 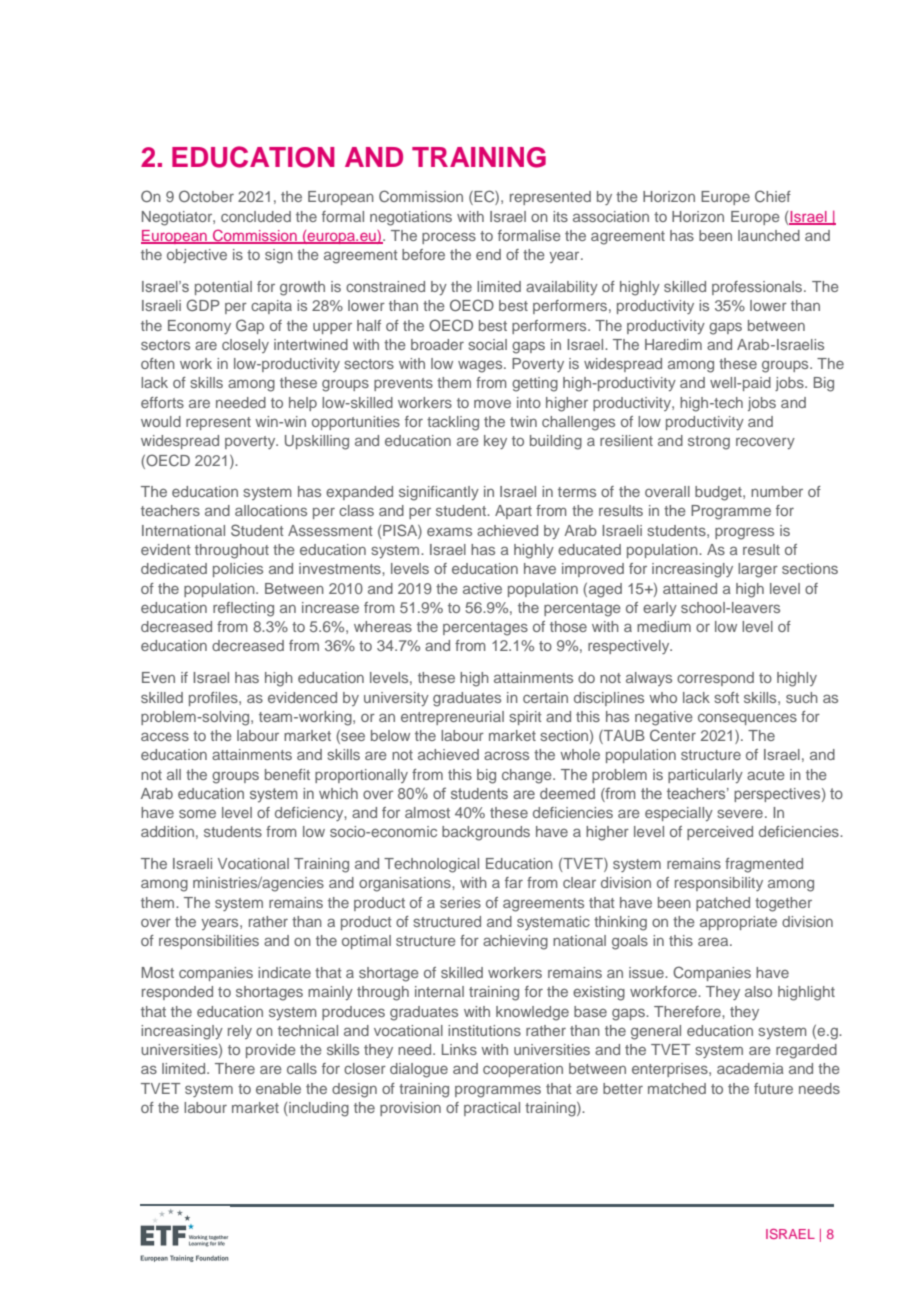 I want to click on severe, so click(x=740, y=813).
